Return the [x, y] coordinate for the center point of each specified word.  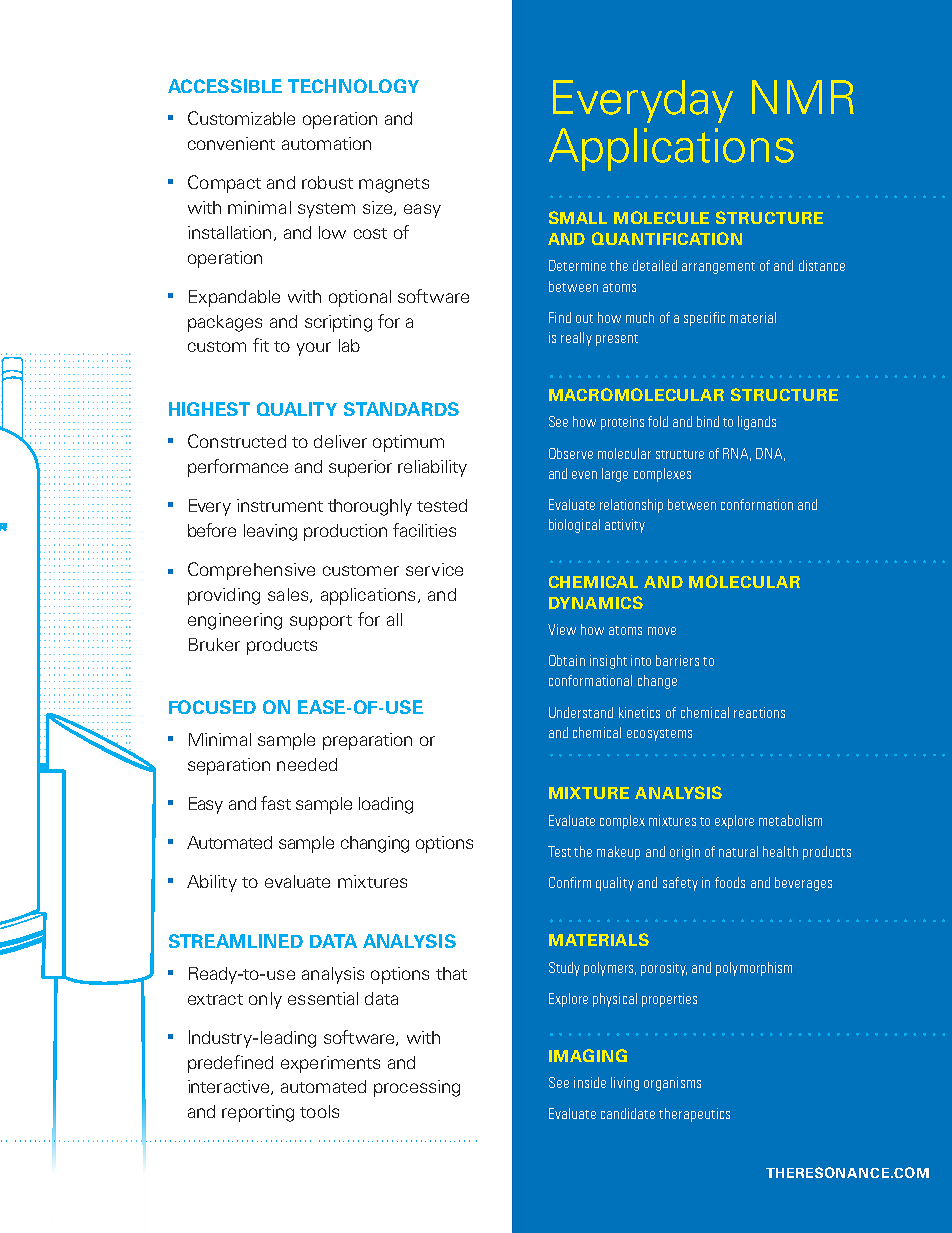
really [576, 339]
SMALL [578, 217]
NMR [803, 97]
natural [738, 851]
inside [590, 1082]
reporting [258, 1113]
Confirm [570, 882]
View [562, 629]
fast [276, 803]
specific [704, 319]
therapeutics [694, 1115]
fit [261, 345]
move [662, 631]
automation [326, 143]
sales [289, 595]
